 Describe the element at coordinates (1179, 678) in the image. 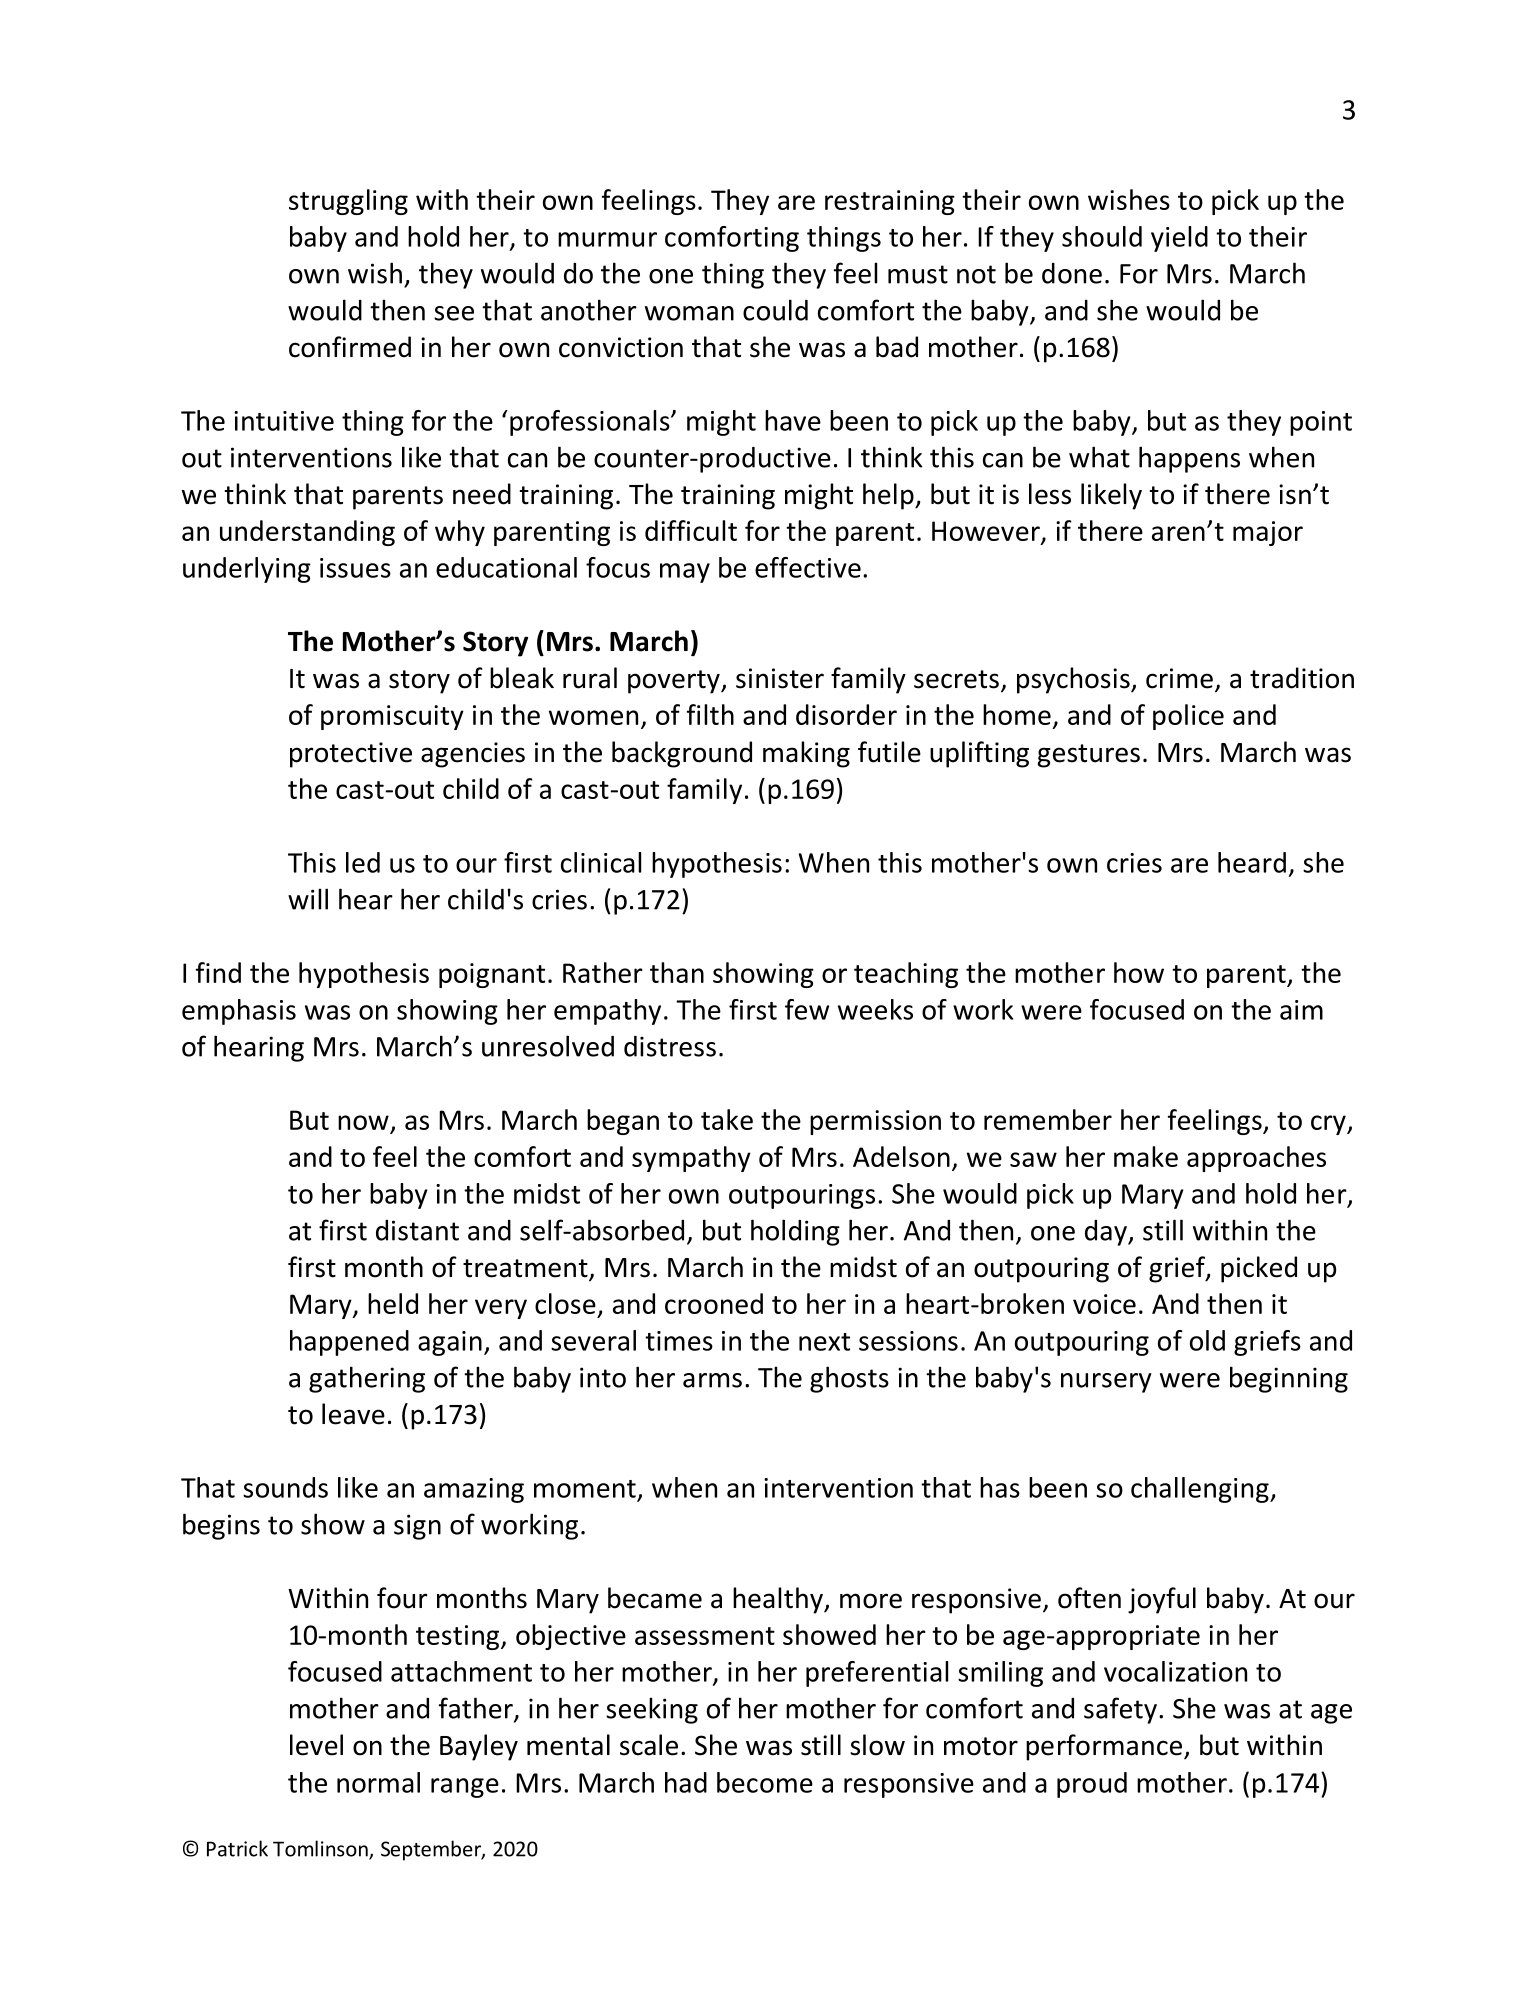

I see `crime` at that location.
